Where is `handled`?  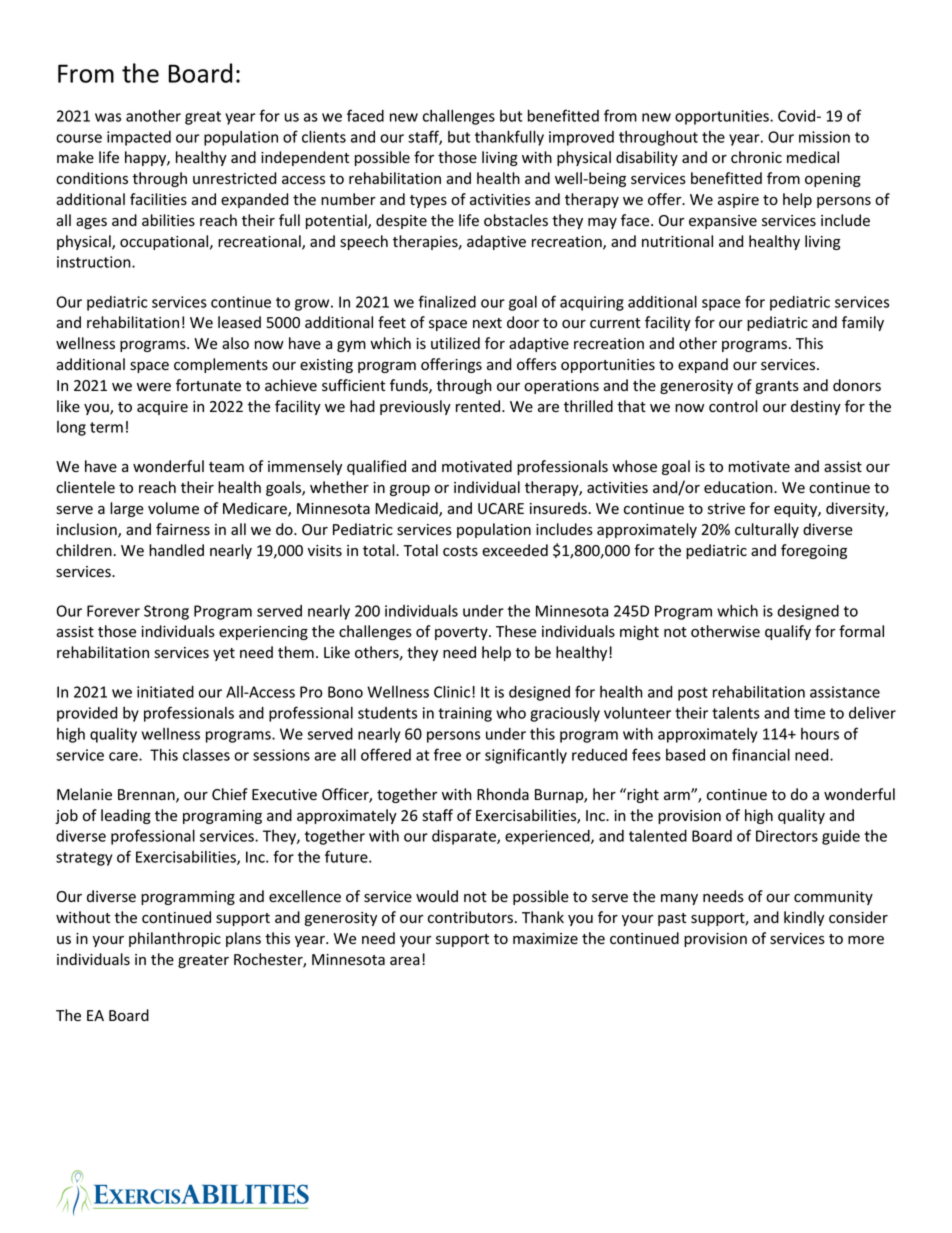 handled is located at coordinates (176, 550).
